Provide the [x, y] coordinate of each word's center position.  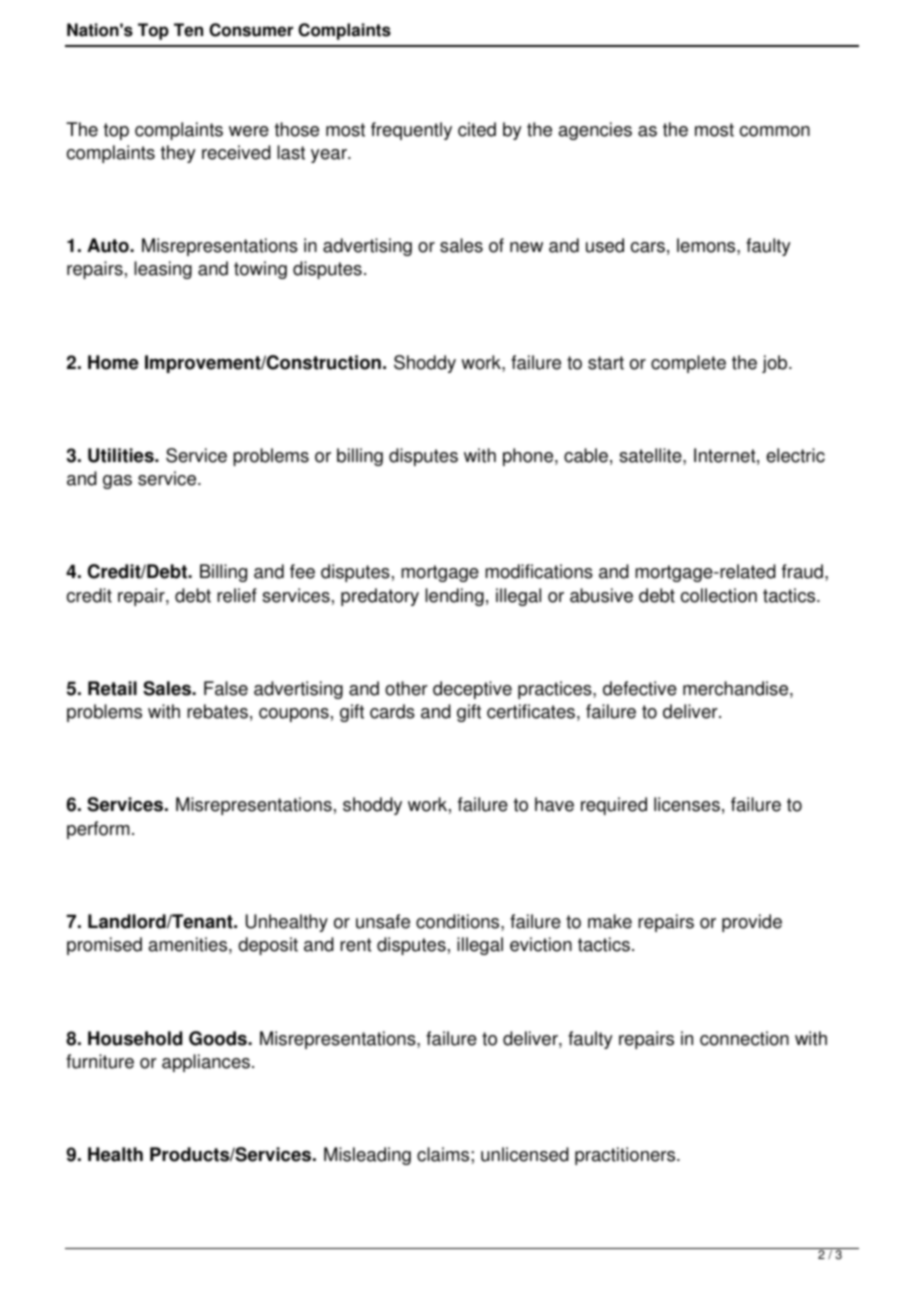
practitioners [626, 1156]
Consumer [251, 30]
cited [477, 129]
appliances [206, 1063]
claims [444, 1154]
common [775, 131]
